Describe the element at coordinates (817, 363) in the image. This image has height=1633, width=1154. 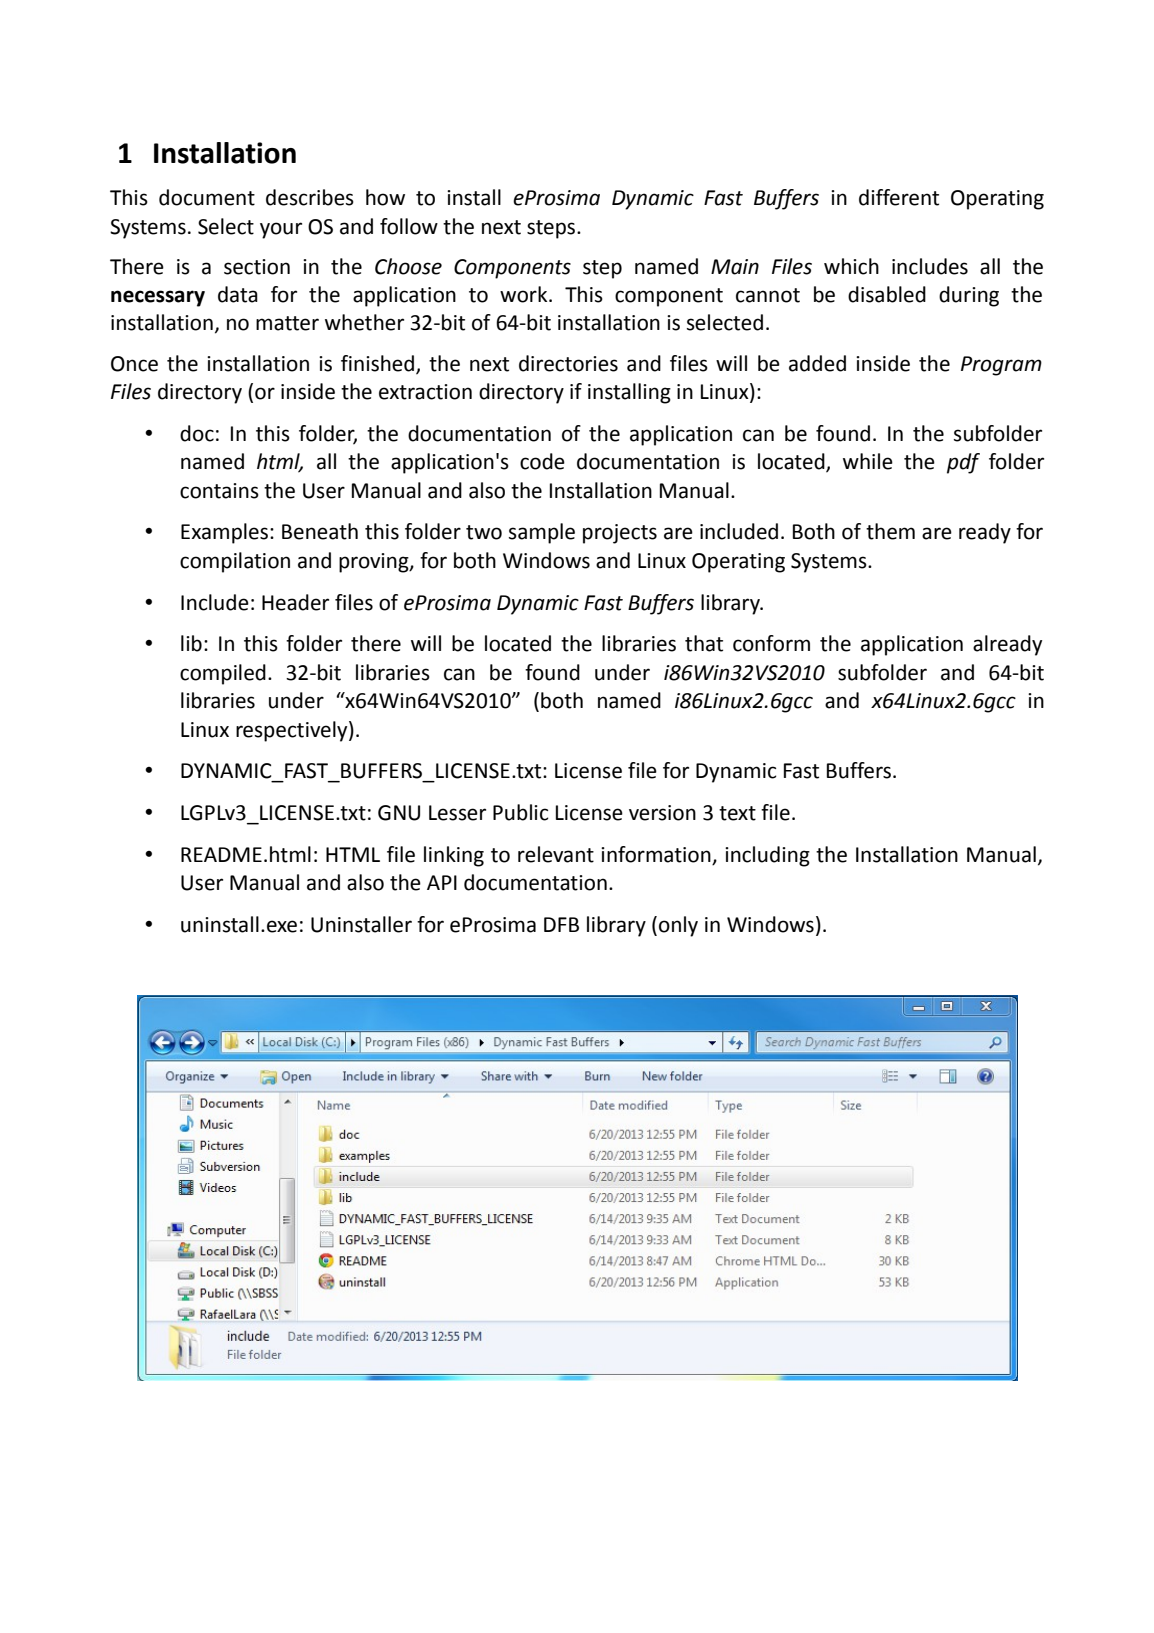
I see `added` at that location.
